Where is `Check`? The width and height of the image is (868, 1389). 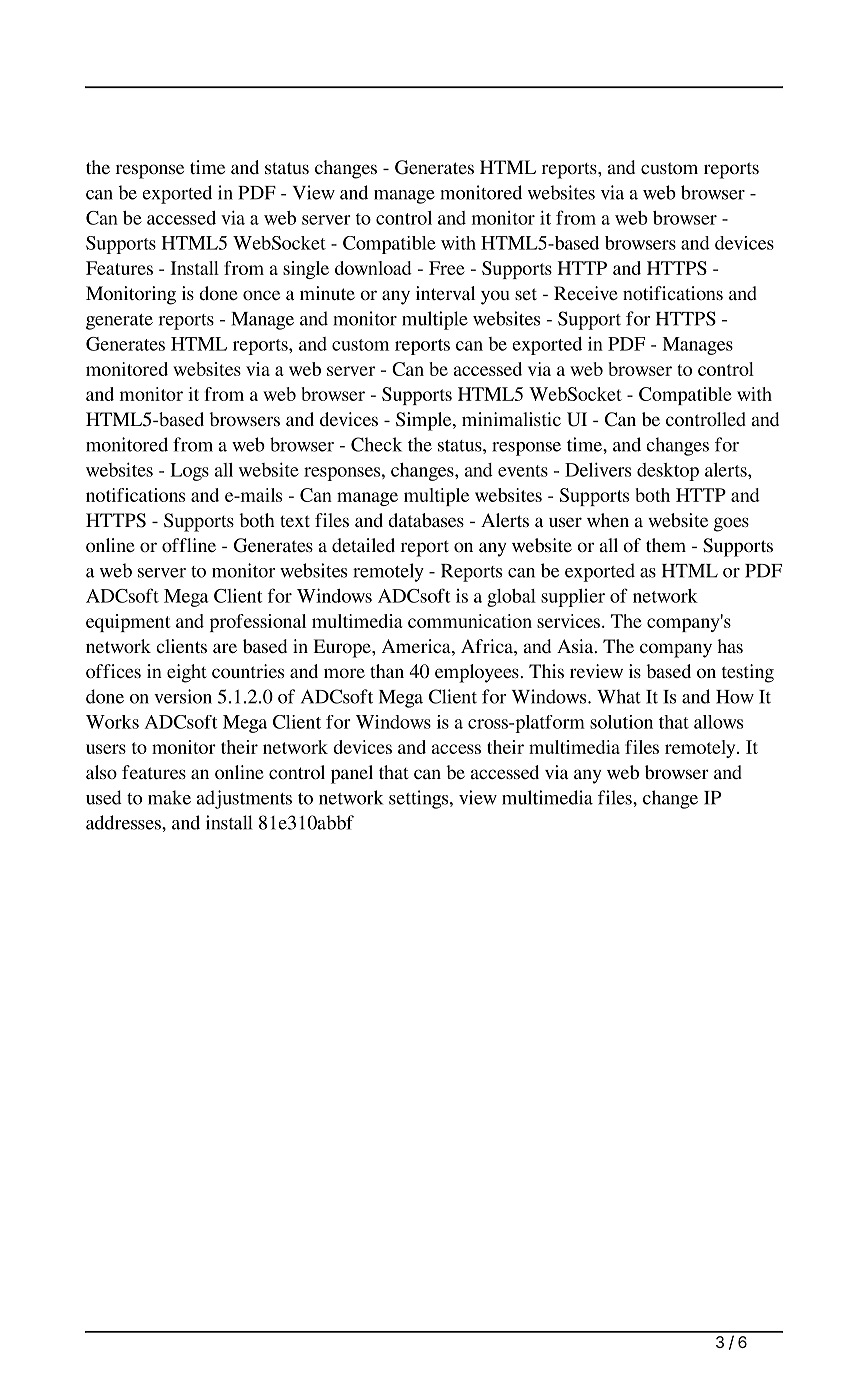
Check is located at coordinates (376, 444).
